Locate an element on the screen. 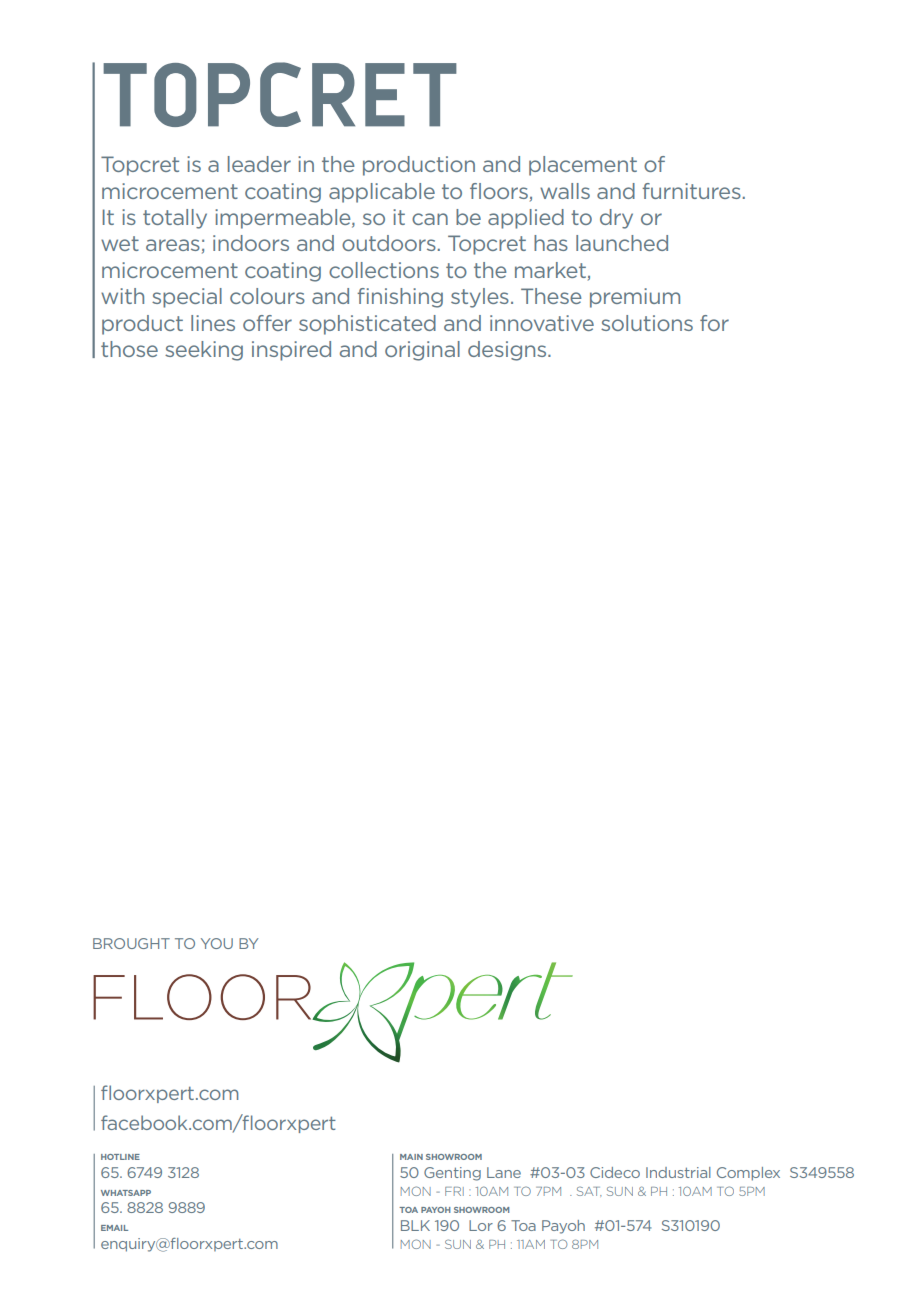 This screenshot has height=1311, width=924. can is located at coordinates (430, 219).
